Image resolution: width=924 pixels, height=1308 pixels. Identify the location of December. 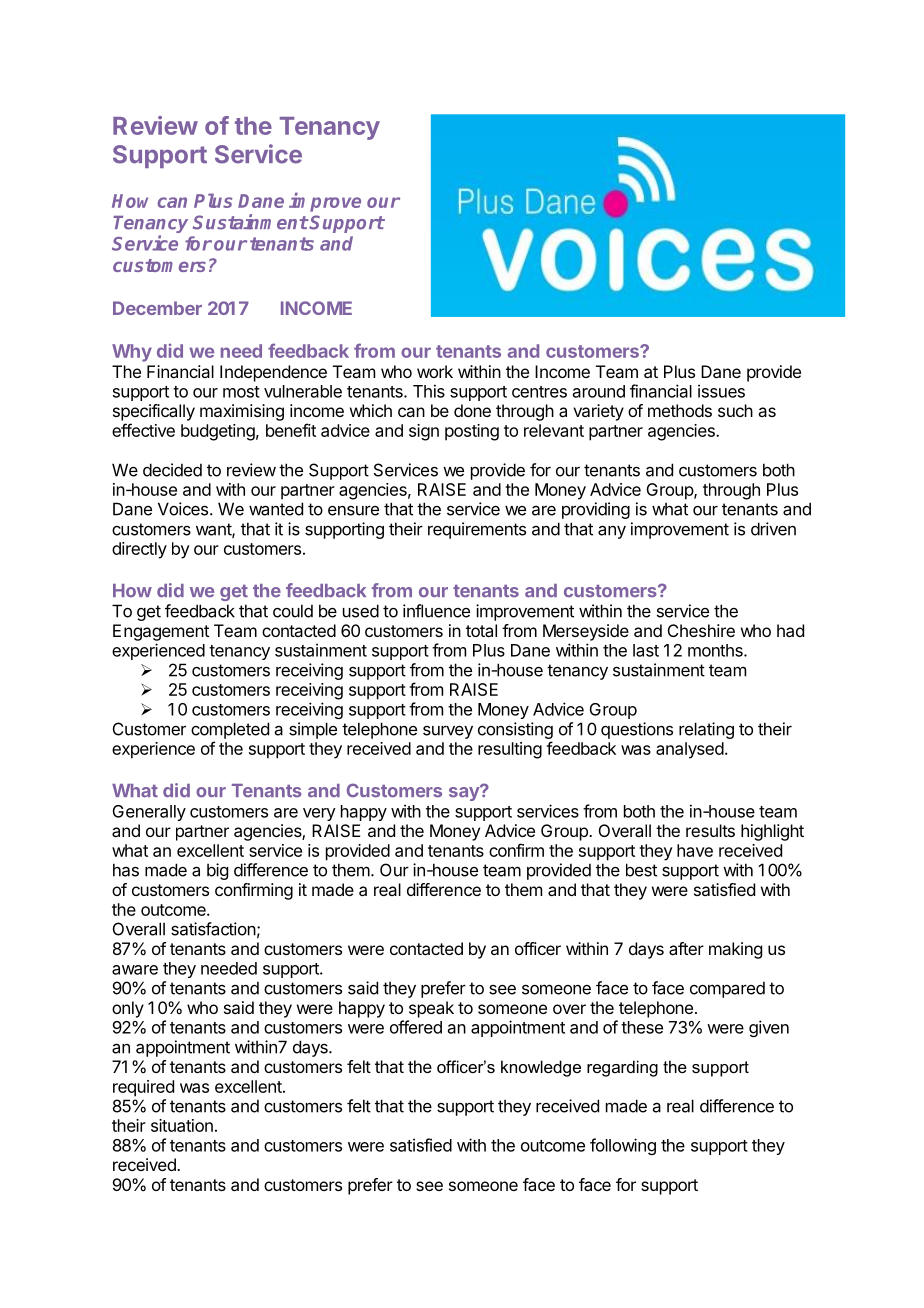
(157, 308).
